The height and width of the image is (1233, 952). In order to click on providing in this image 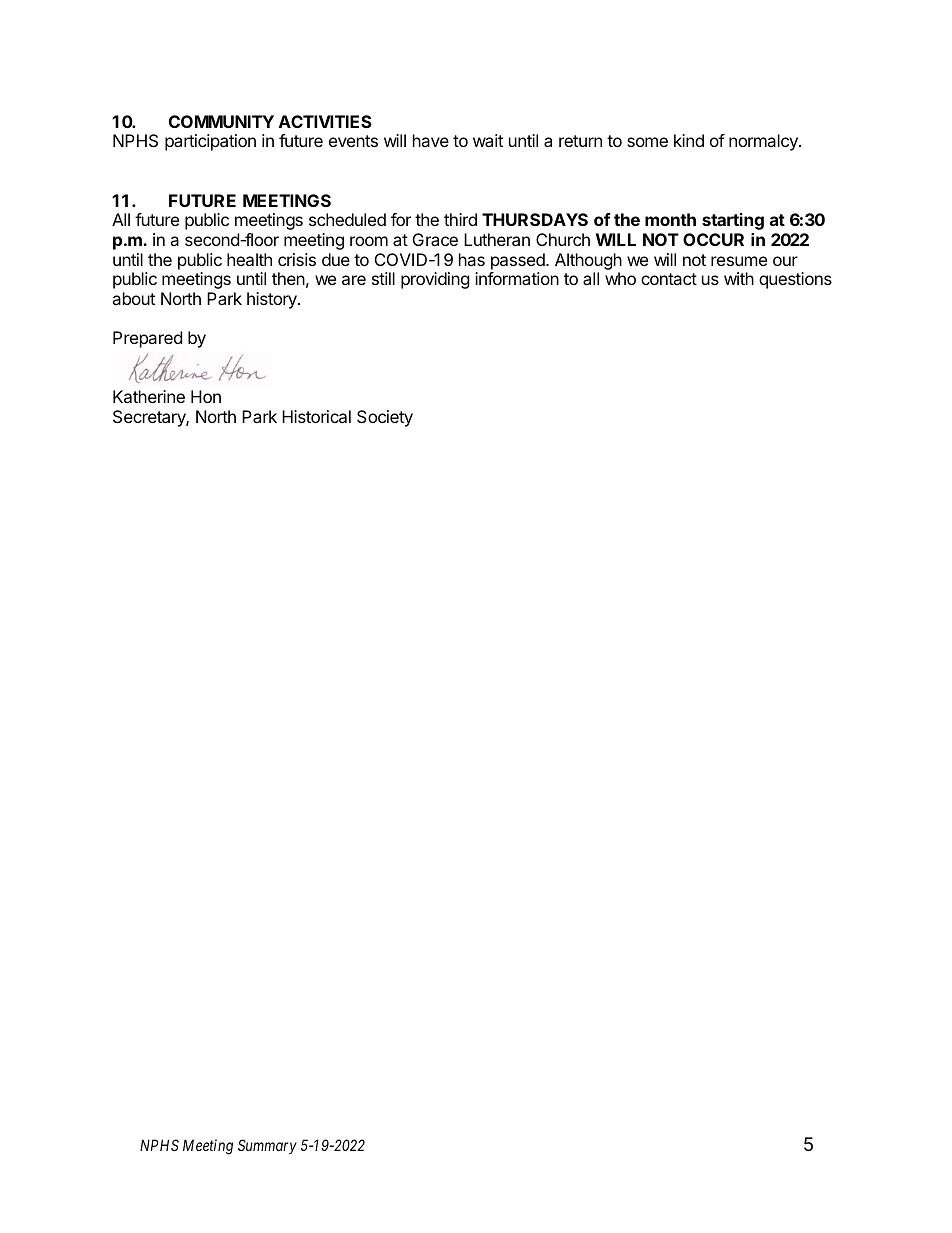, I will do `click(435, 280)`.
